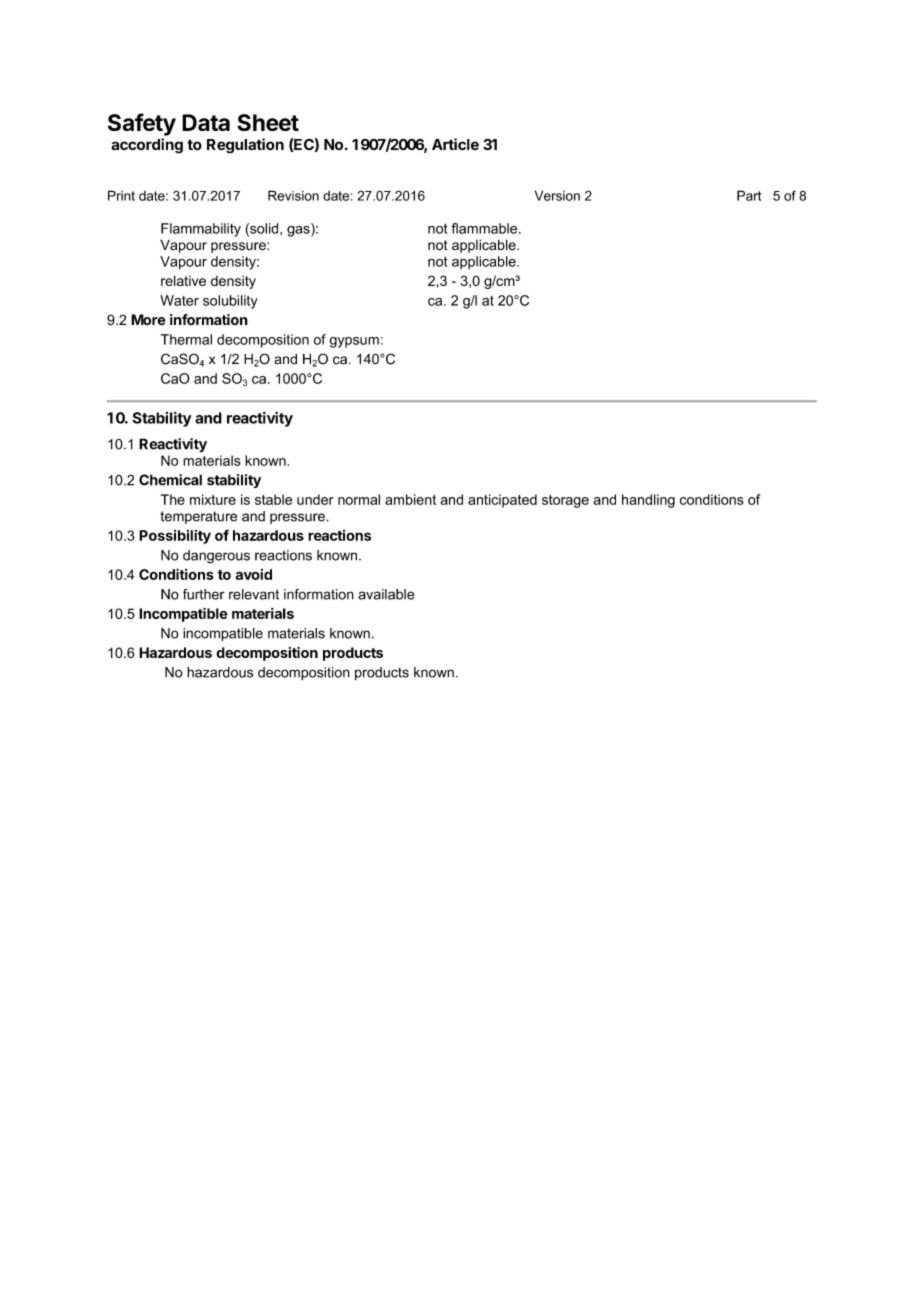 This document has height=1308, width=924. What do you see at coordinates (749, 195) in the document?
I see `Part` at bounding box center [749, 195].
